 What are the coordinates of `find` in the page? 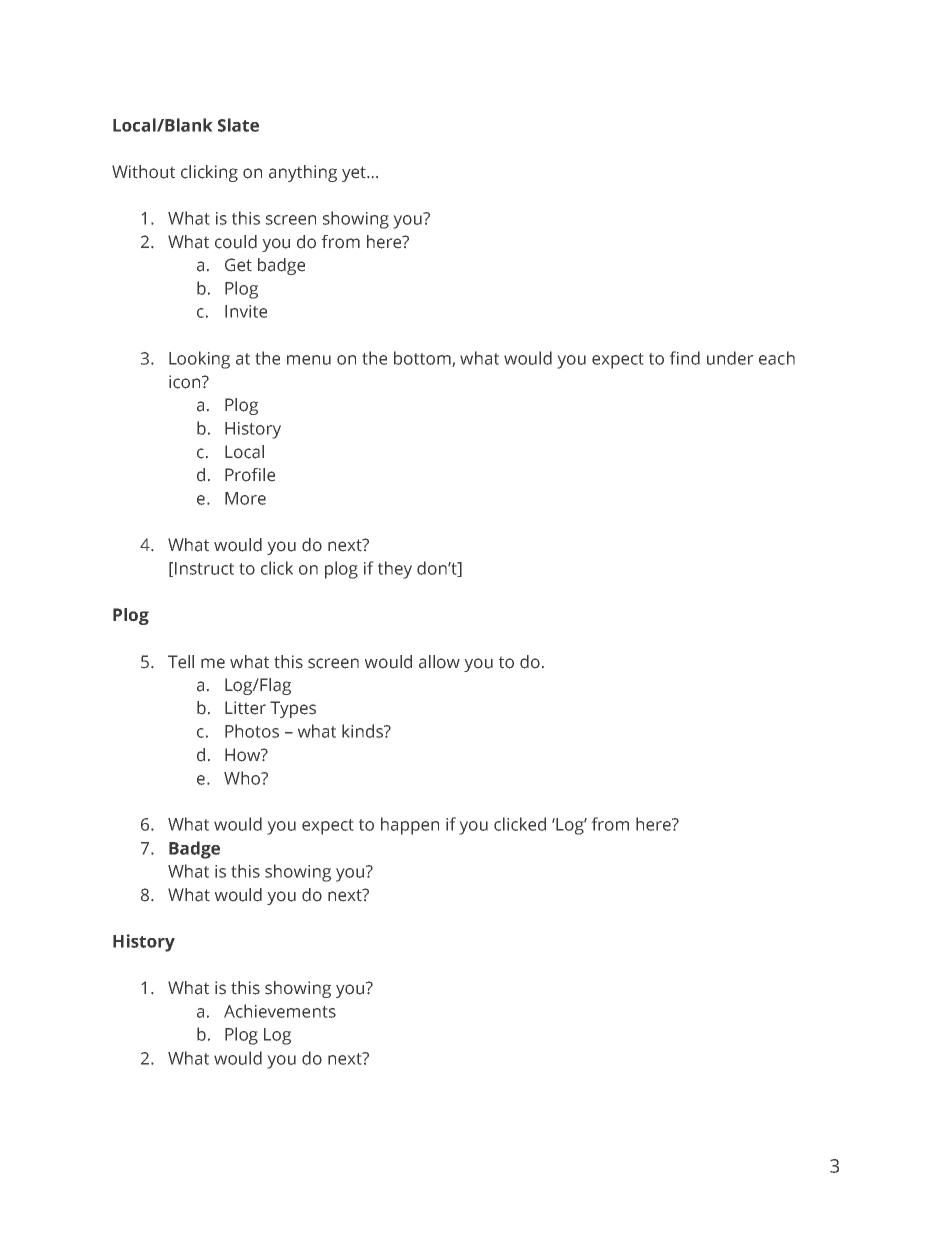 It's located at (684, 358).
